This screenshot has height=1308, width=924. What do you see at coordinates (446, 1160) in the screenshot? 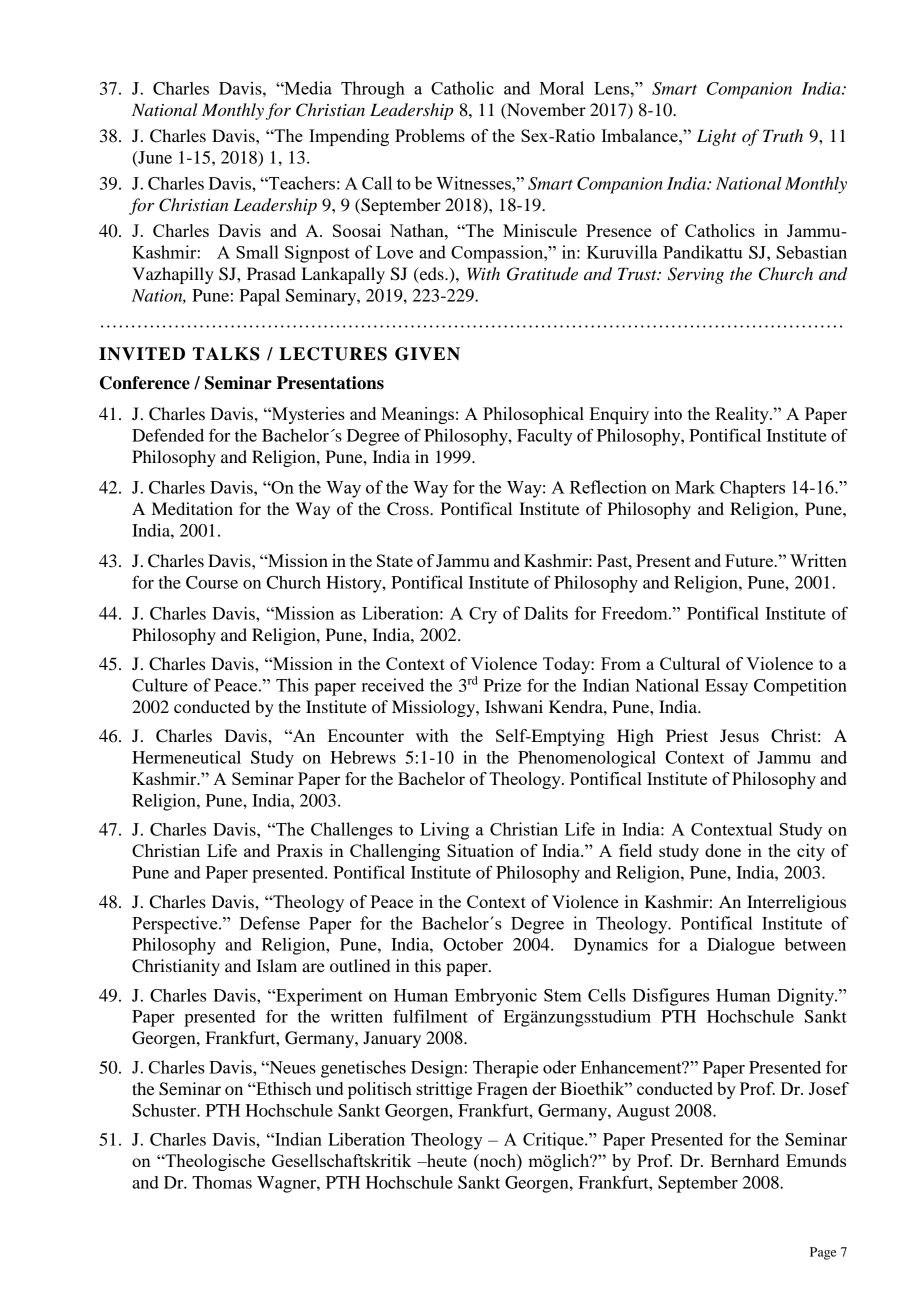
I see `heute` at bounding box center [446, 1160].
